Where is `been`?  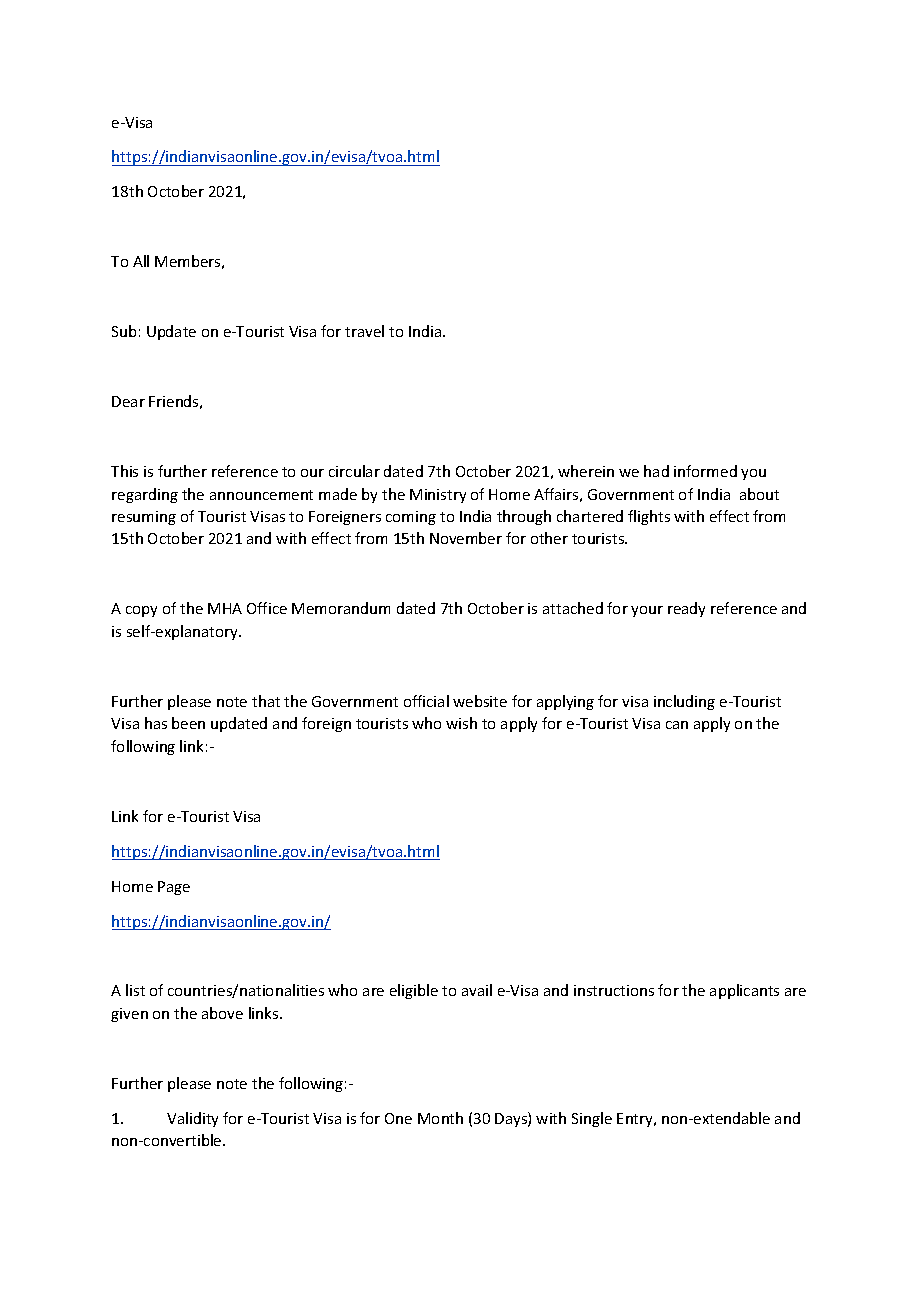
been is located at coordinates (188, 723).
